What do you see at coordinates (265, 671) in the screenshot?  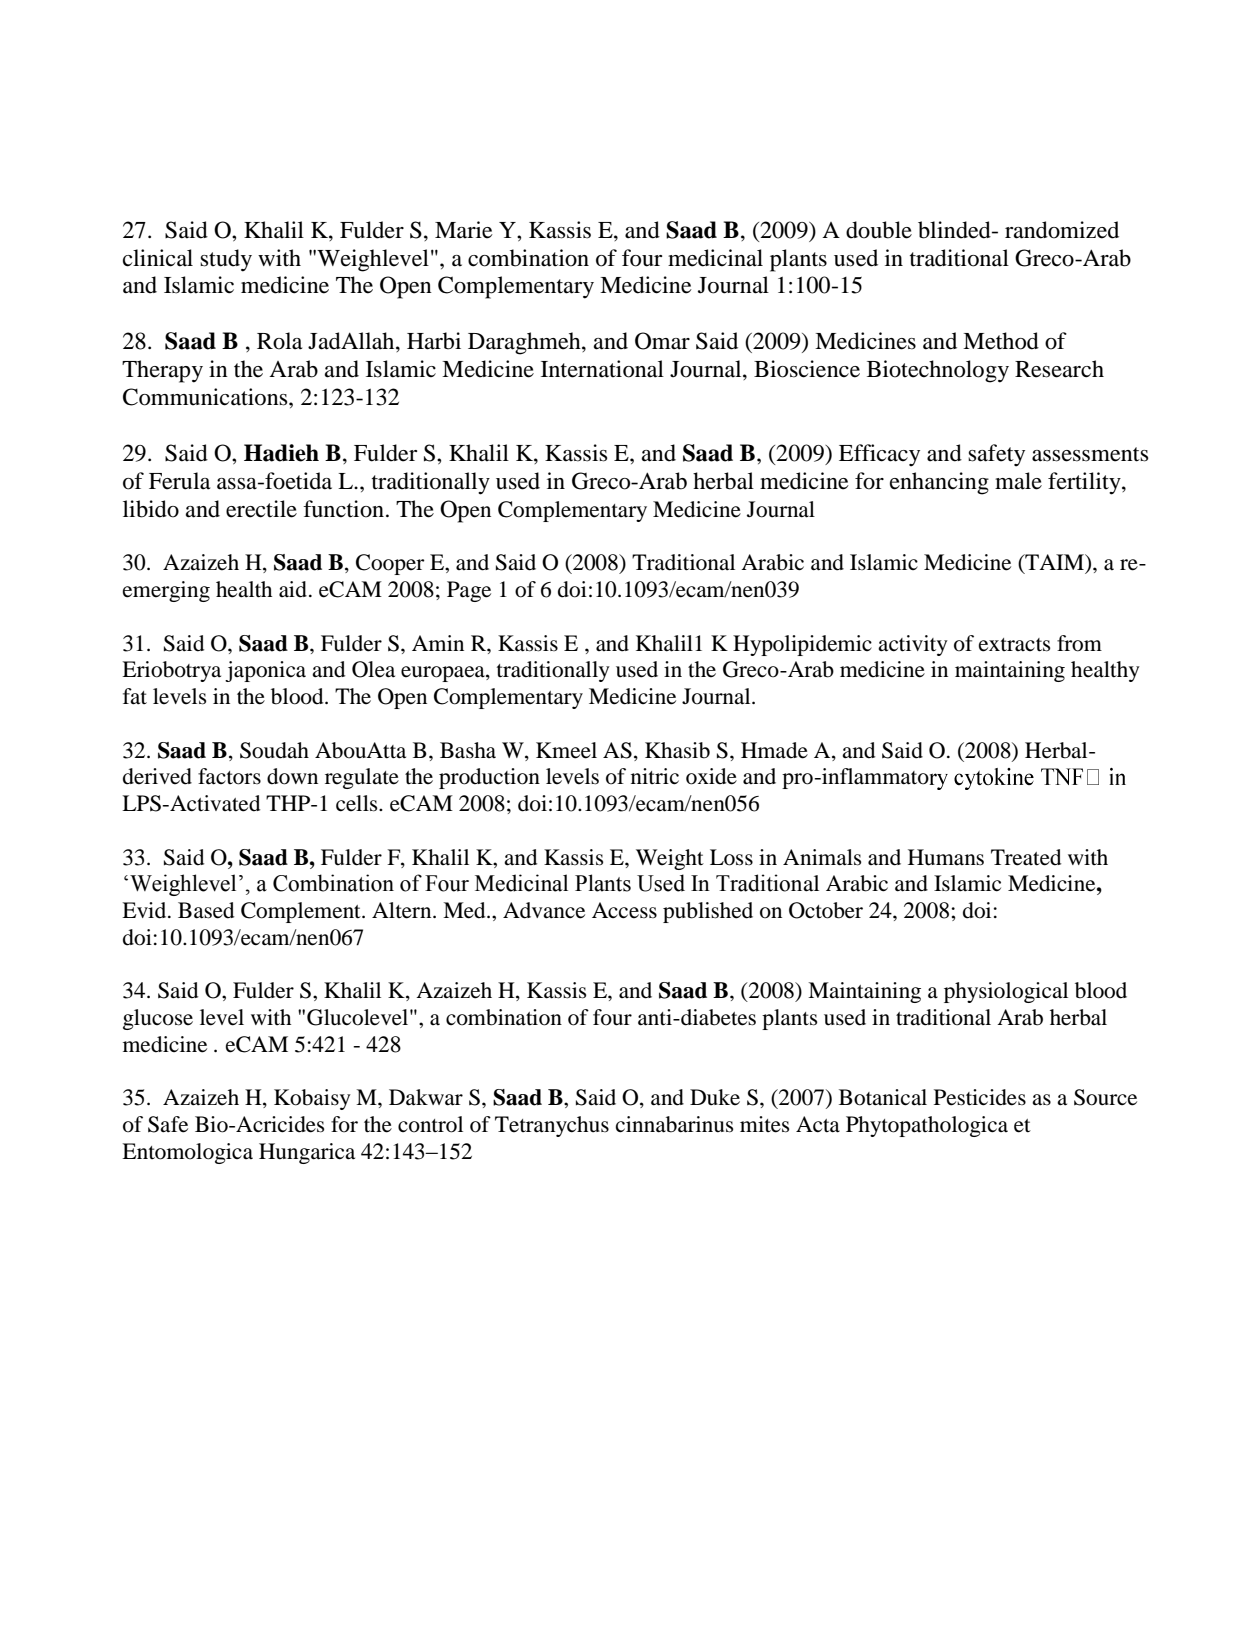 I see `japonica` at bounding box center [265, 671].
